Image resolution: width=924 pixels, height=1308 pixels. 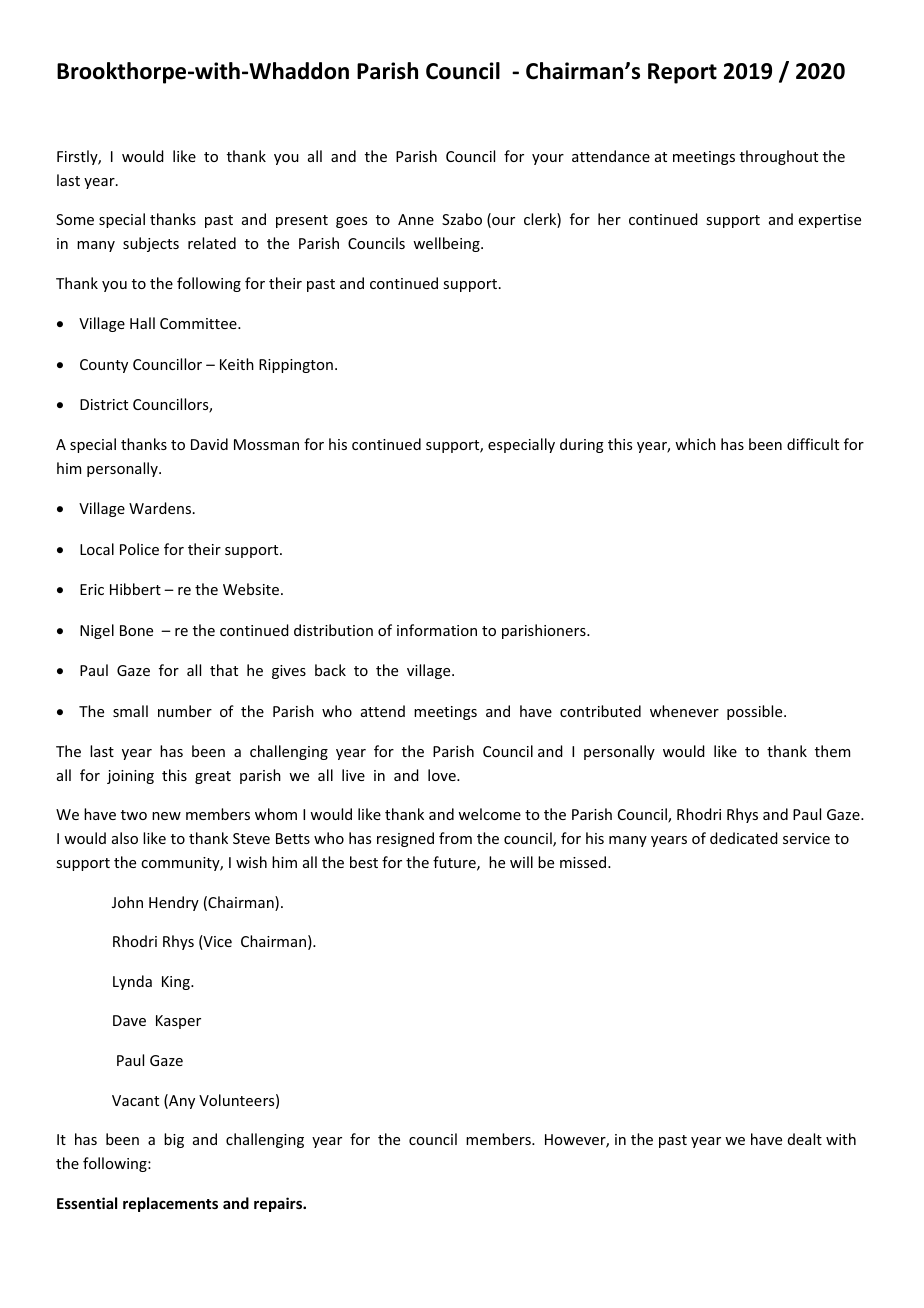 What do you see at coordinates (174, 1140) in the page?
I see `big` at bounding box center [174, 1140].
